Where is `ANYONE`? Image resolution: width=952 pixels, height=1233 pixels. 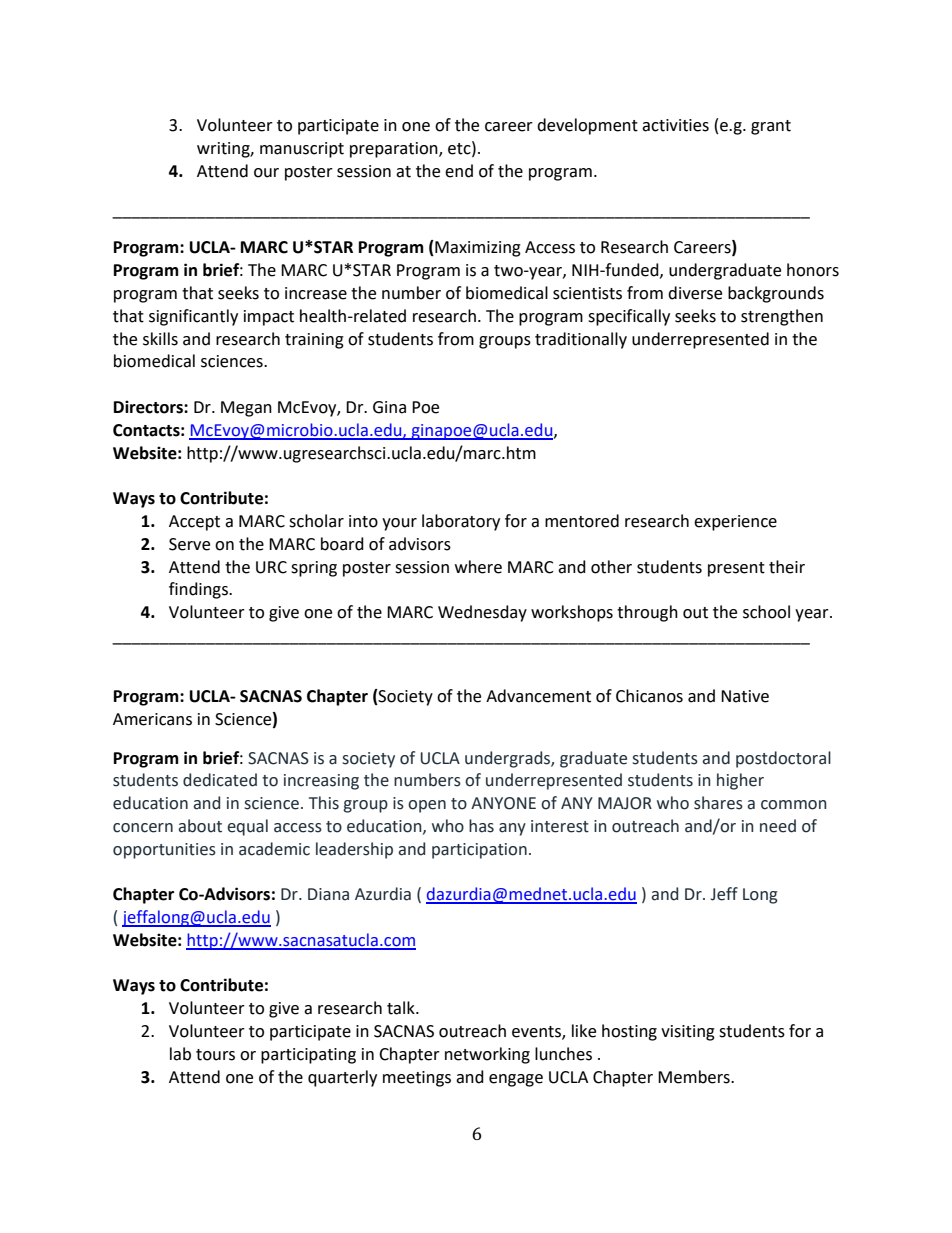 ANYONE is located at coordinates (503, 803).
